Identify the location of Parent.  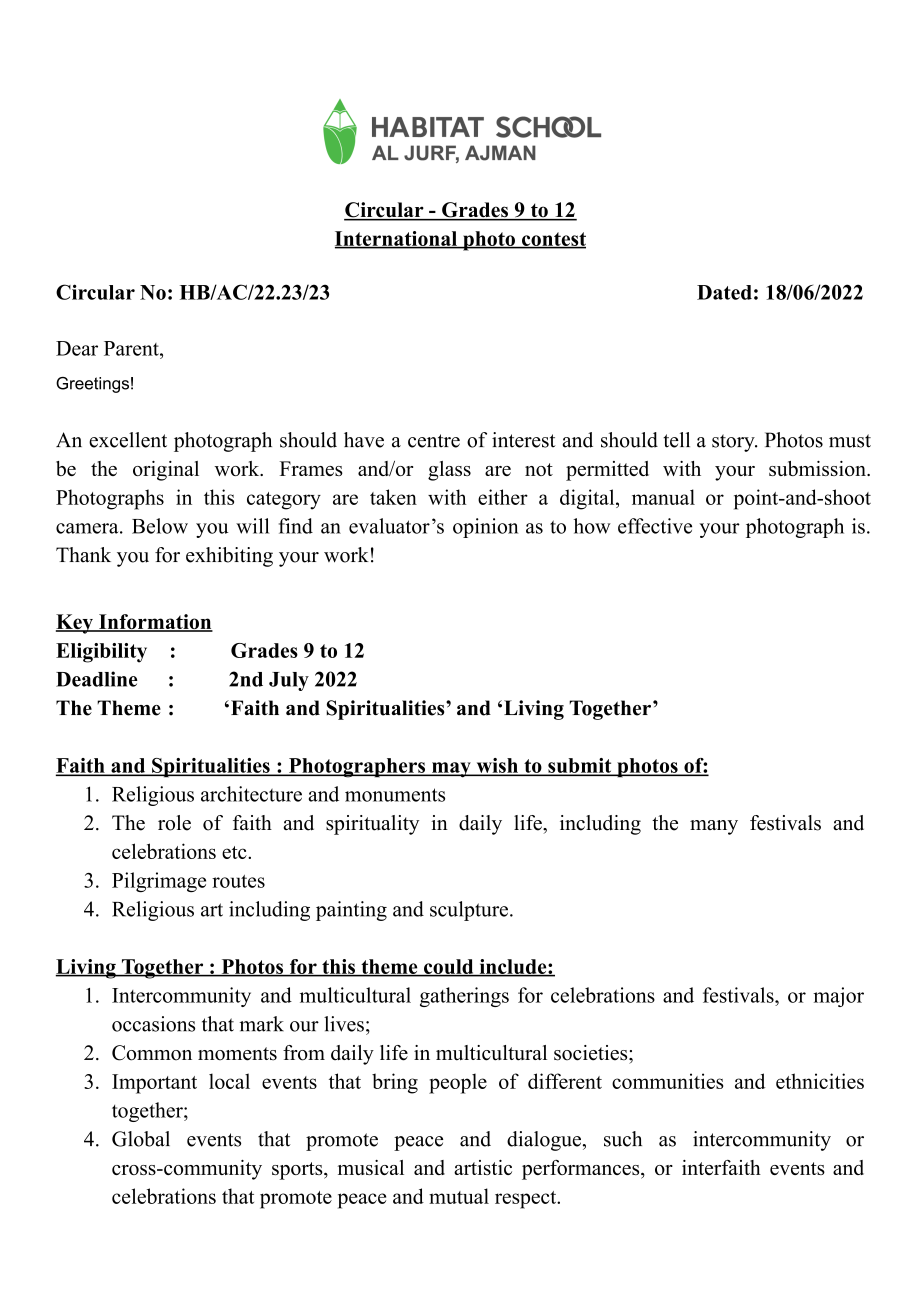
(132, 348).
